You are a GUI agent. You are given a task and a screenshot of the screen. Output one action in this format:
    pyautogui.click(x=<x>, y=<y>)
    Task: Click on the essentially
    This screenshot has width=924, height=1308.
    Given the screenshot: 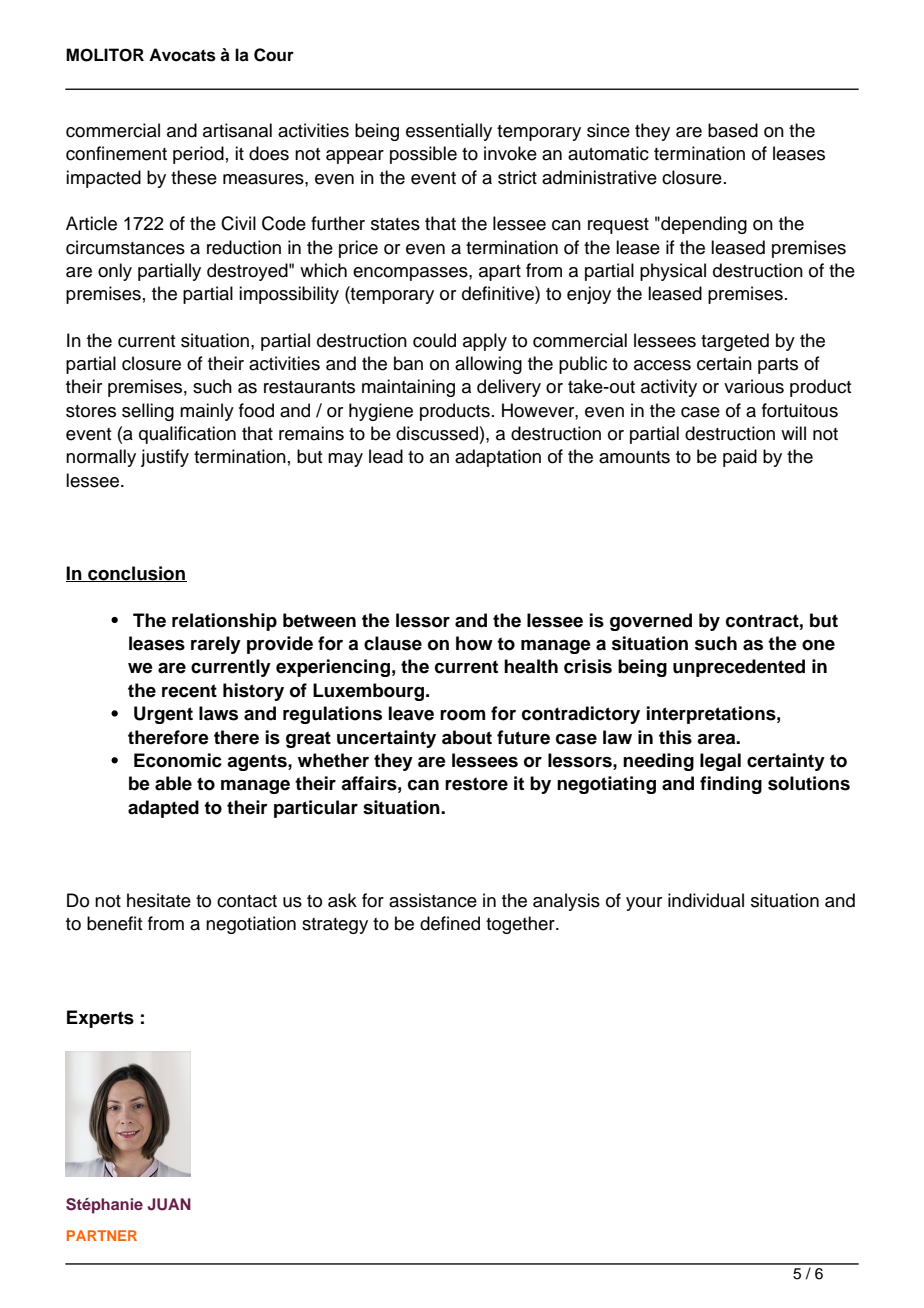 What is the action you would take?
    pyautogui.click(x=449, y=132)
